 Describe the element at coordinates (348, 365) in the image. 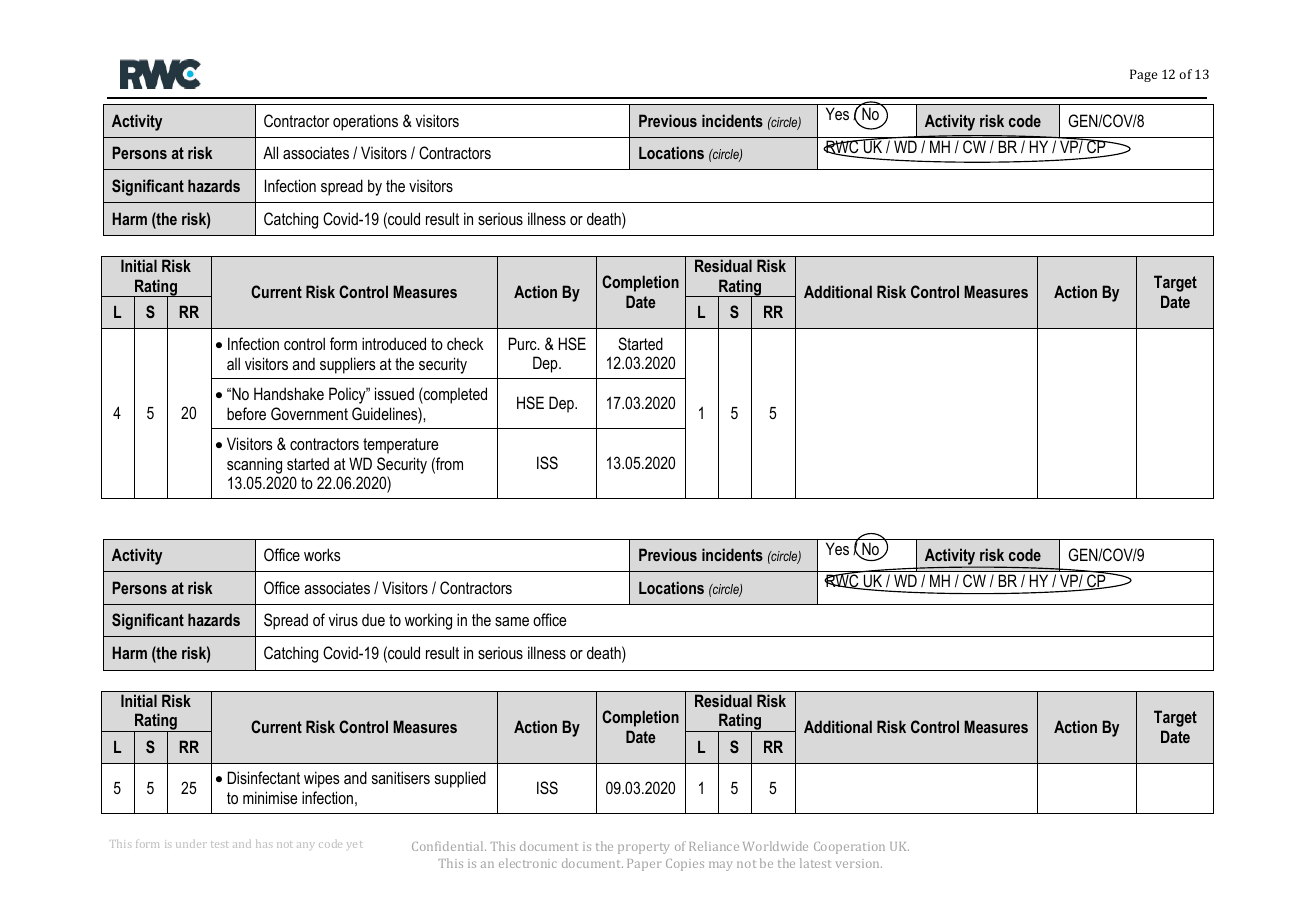

I see `suppliers` at that location.
